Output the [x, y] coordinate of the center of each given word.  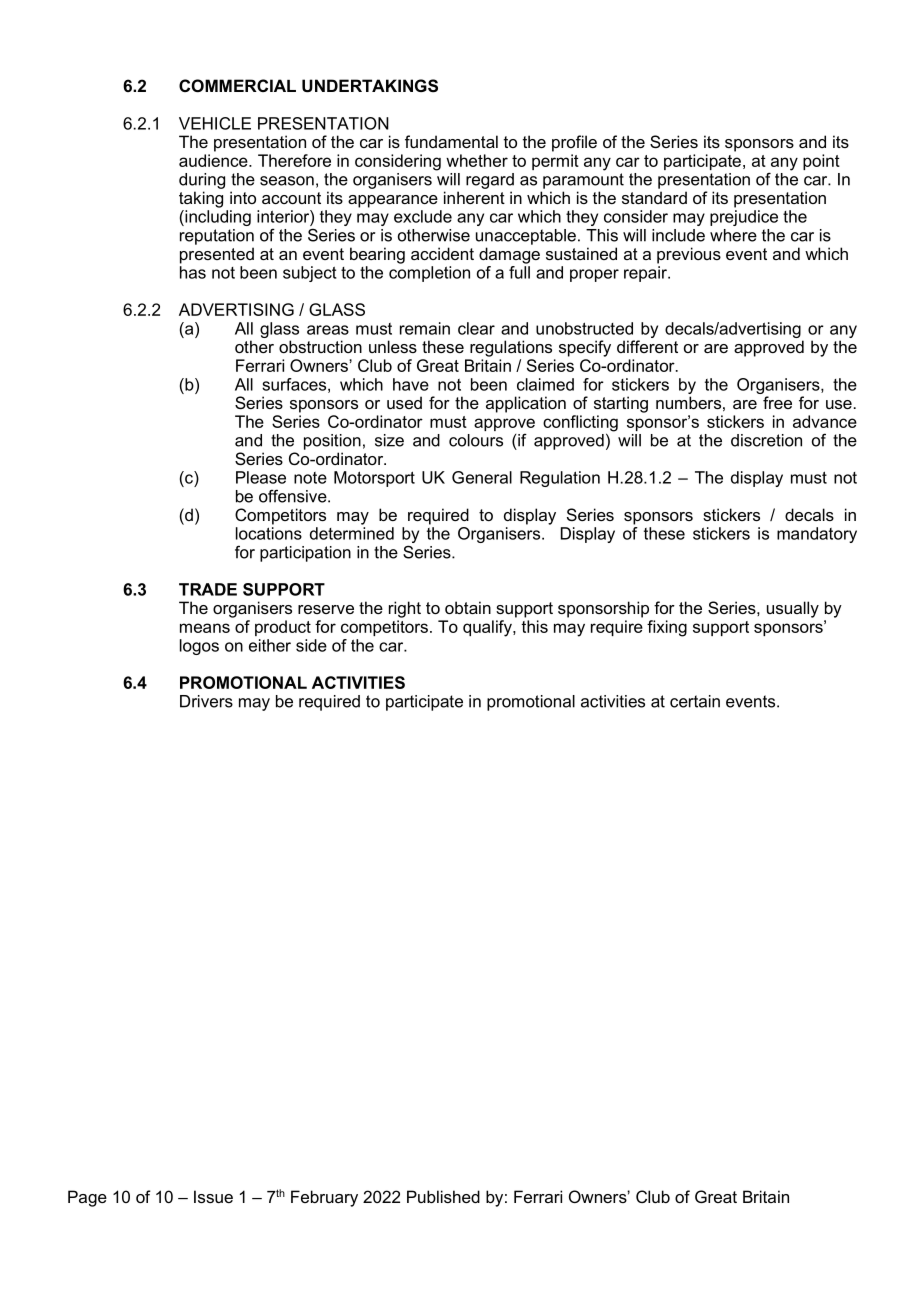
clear [476, 328]
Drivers [206, 701]
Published [443, 1196]
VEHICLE [215, 123]
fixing [667, 628]
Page [87, 1198]
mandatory [817, 535]
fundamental [451, 141]
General [482, 477]
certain [695, 701]
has [193, 272]
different [647, 346]
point [821, 162]
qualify [488, 628]
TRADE [208, 589]
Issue [213, 1196]
